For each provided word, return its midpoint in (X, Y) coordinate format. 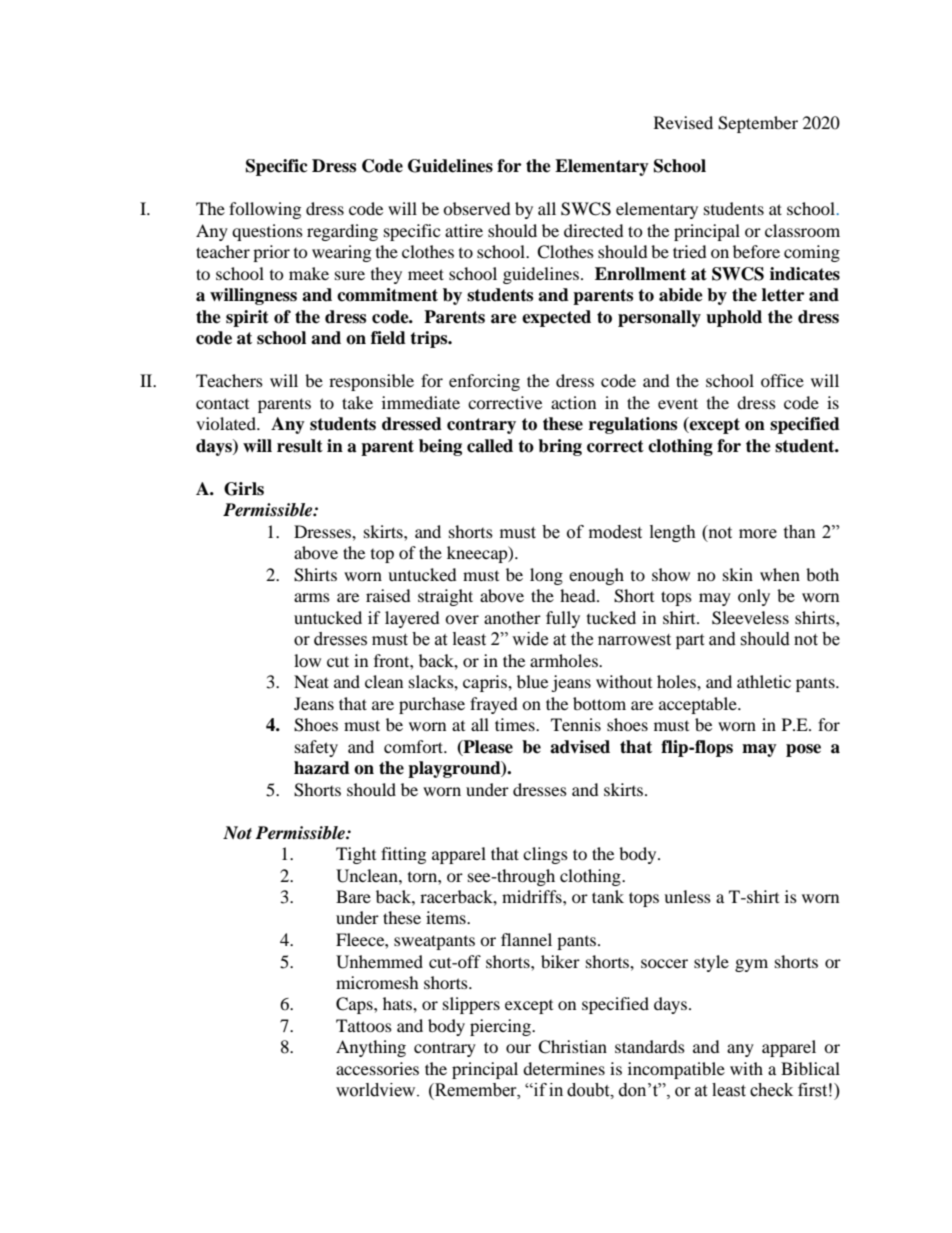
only (754, 597)
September (758, 124)
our (518, 1048)
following (265, 210)
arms (312, 597)
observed (477, 208)
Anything (371, 1048)
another (512, 617)
